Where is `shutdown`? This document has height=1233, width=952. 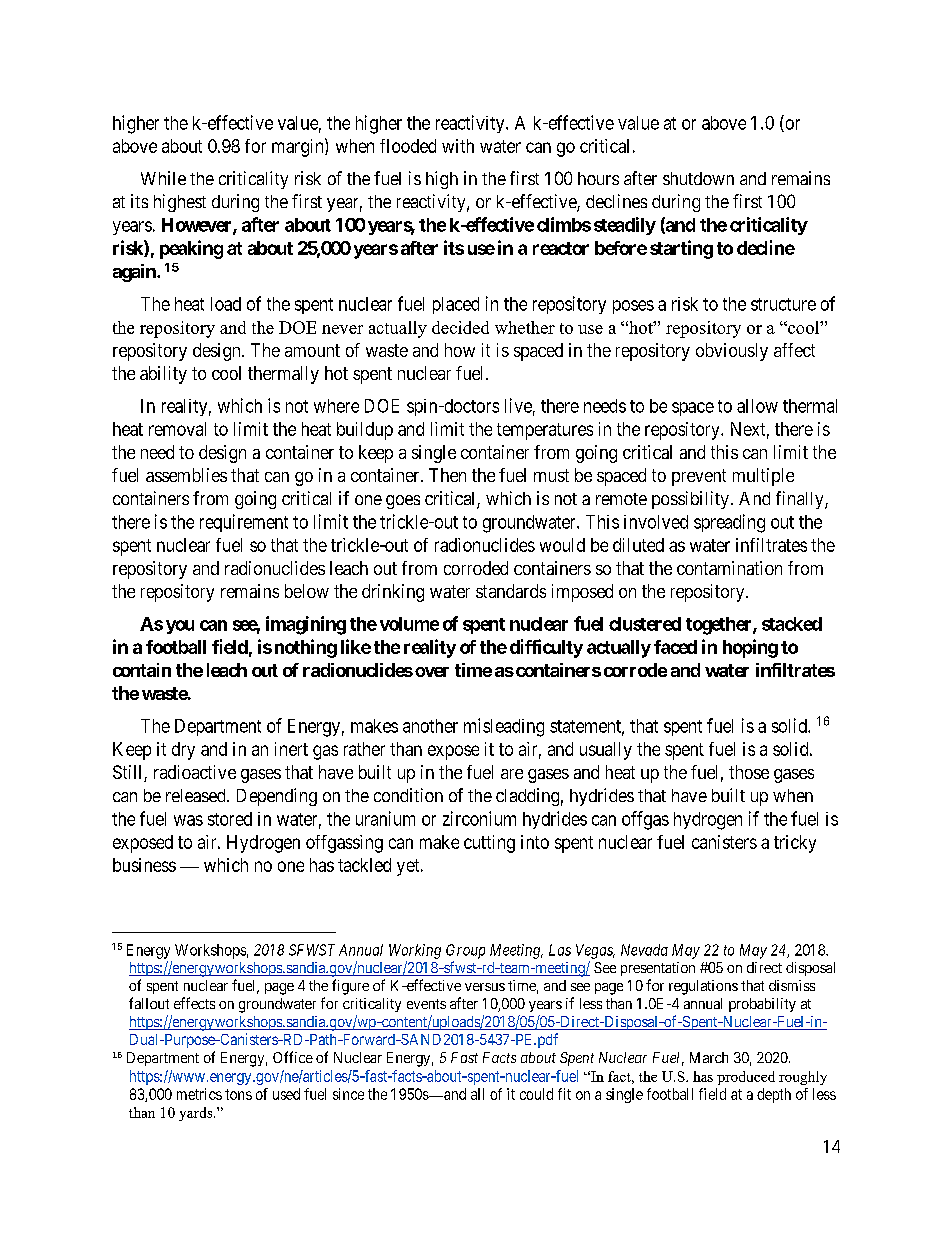
shutdown is located at coordinates (698, 178).
